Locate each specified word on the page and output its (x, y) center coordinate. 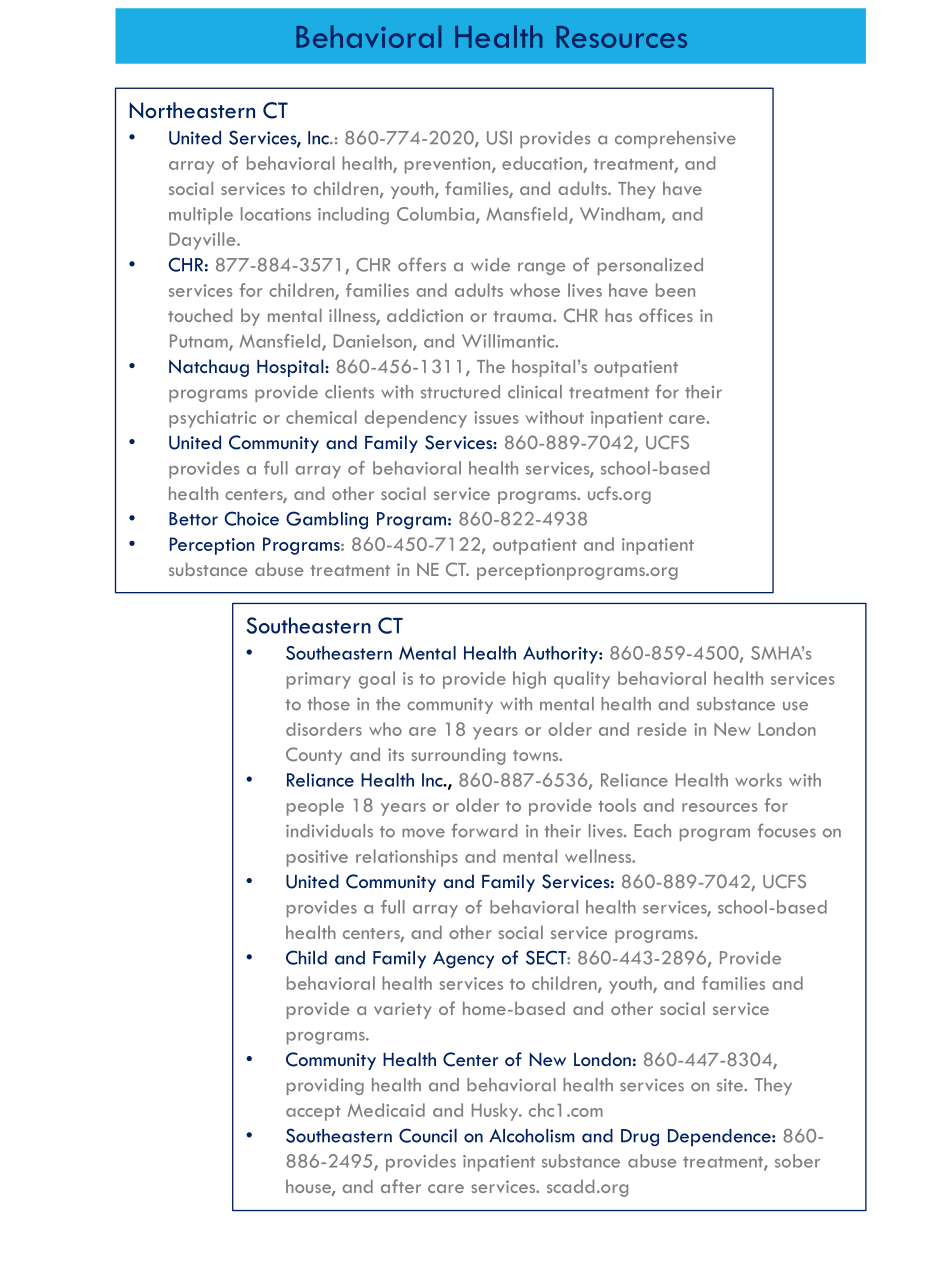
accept (313, 1113)
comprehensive (675, 139)
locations (276, 214)
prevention (449, 165)
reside (662, 729)
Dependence (720, 1138)
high (529, 680)
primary (319, 680)
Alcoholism (532, 1136)
